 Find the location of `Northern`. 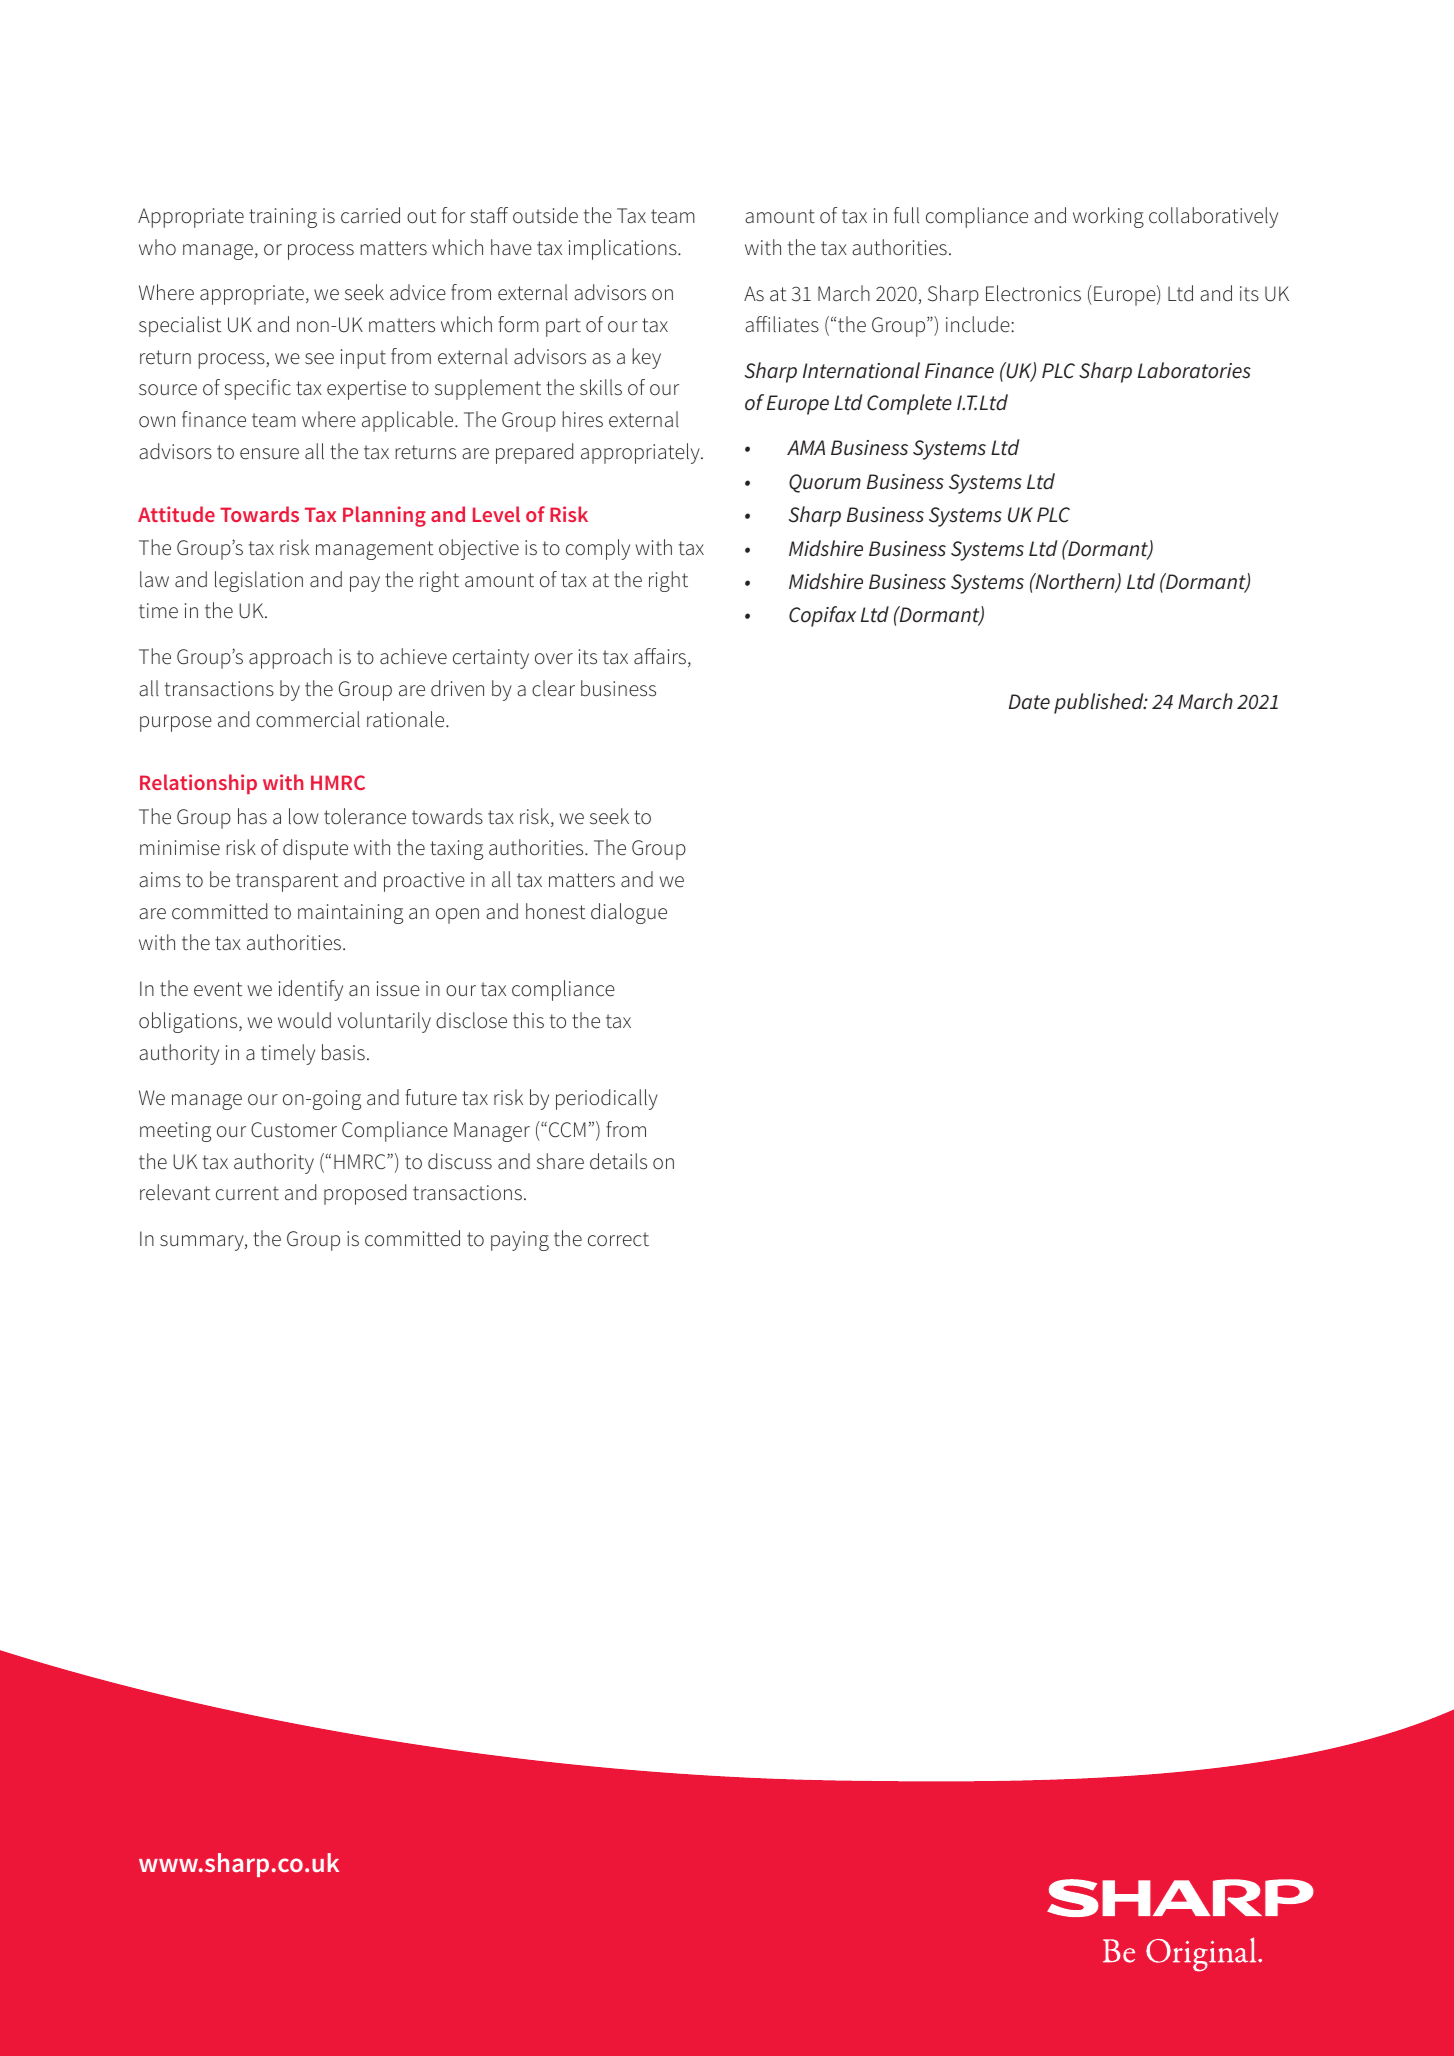

Northern is located at coordinates (1075, 582).
